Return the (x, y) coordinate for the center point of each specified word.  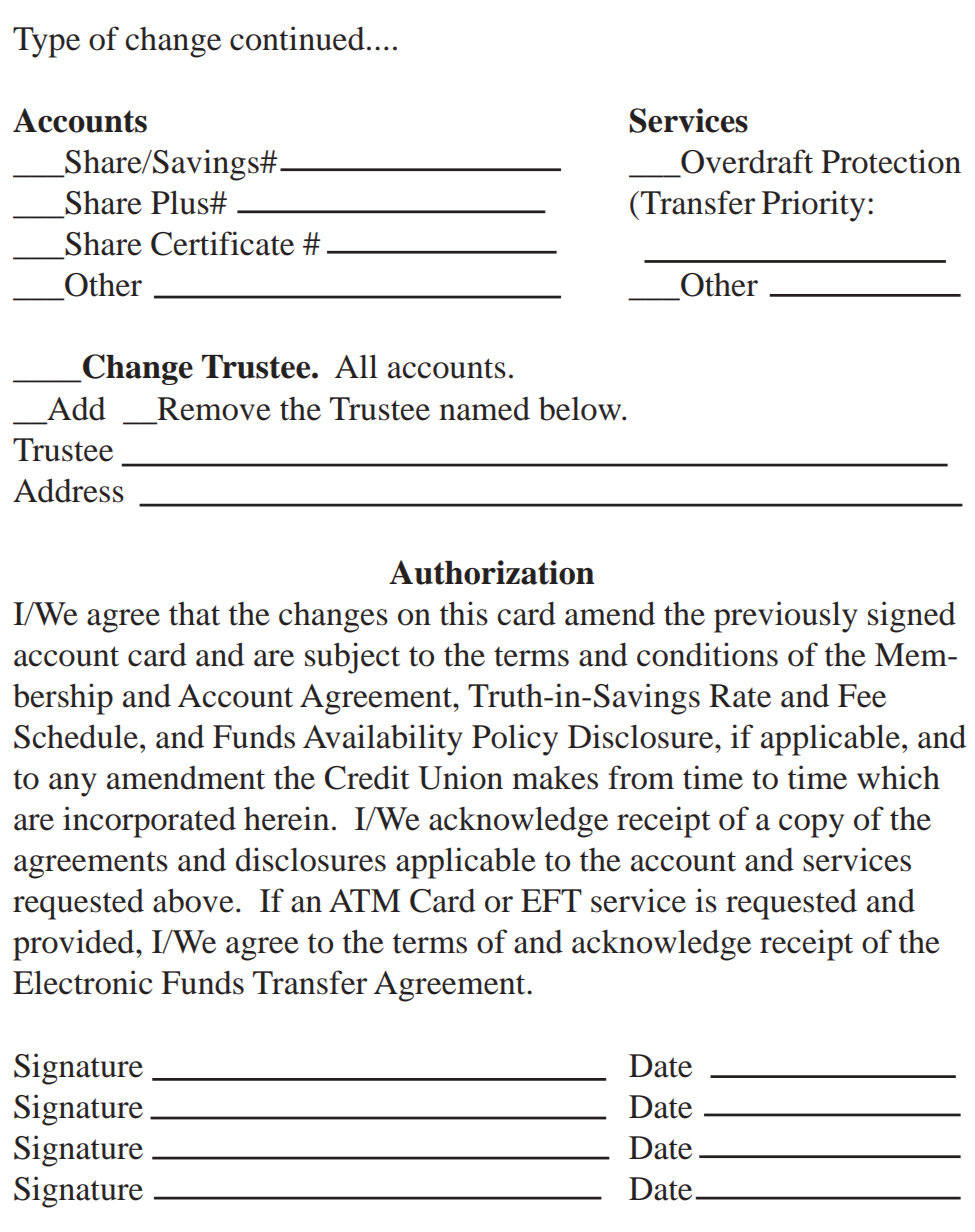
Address (68, 490)
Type (46, 42)
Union (460, 777)
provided (75, 945)
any (73, 785)
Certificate (222, 243)
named (484, 409)
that (194, 614)
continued (297, 38)
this (464, 613)
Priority (813, 206)
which (898, 777)
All (356, 366)
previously (786, 617)
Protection (891, 161)
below (581, 408)
